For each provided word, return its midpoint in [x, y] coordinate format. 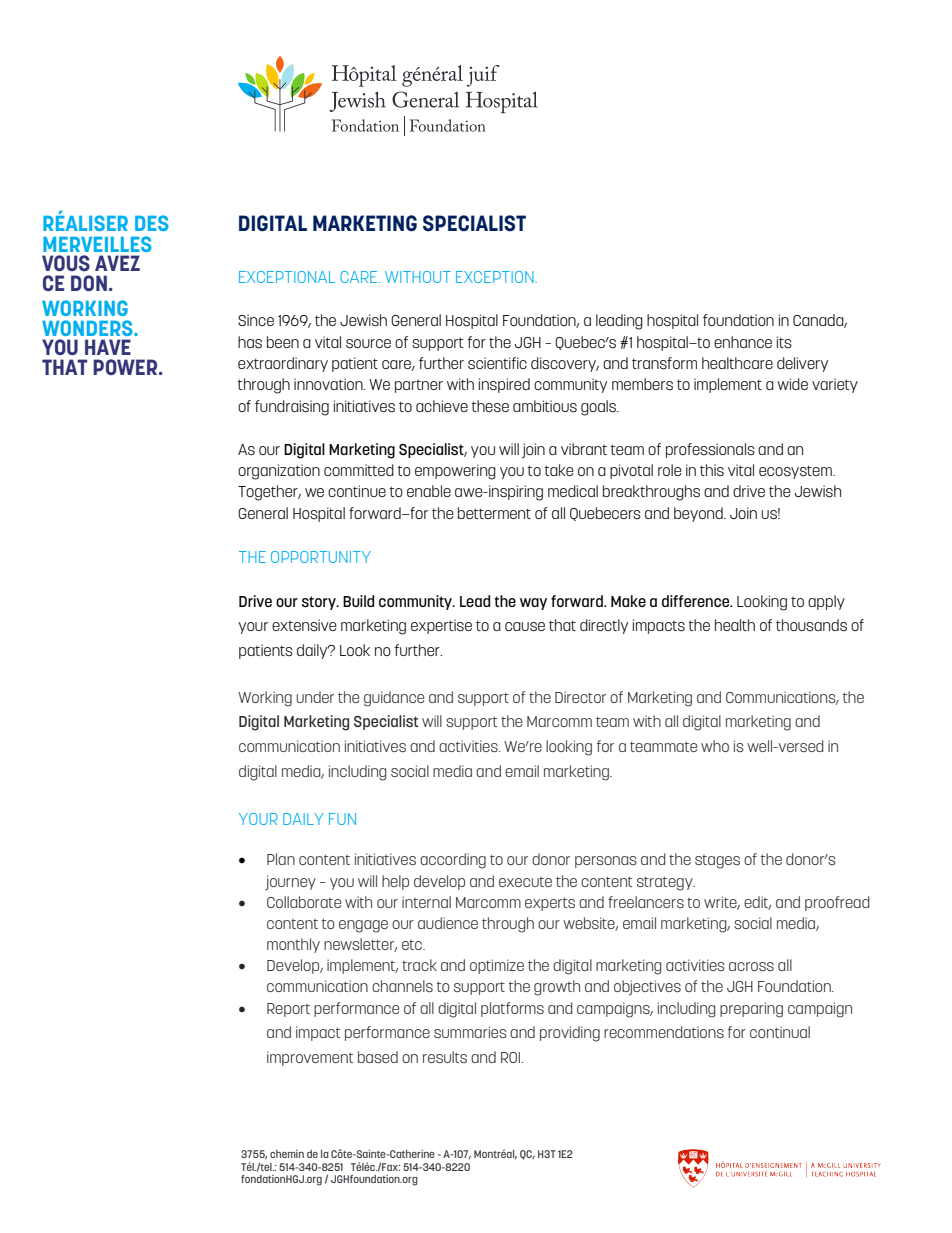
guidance [394, 699]
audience [448, 923]
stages [717, 862]
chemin [287, 1154]
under [315, 697]
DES [152, 223]
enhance [743, 342]
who [715, 746]
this [712, 470]
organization [279, 472]
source [368, 344]
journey [290, 882]
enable [429, 491]
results [445, 1057]
